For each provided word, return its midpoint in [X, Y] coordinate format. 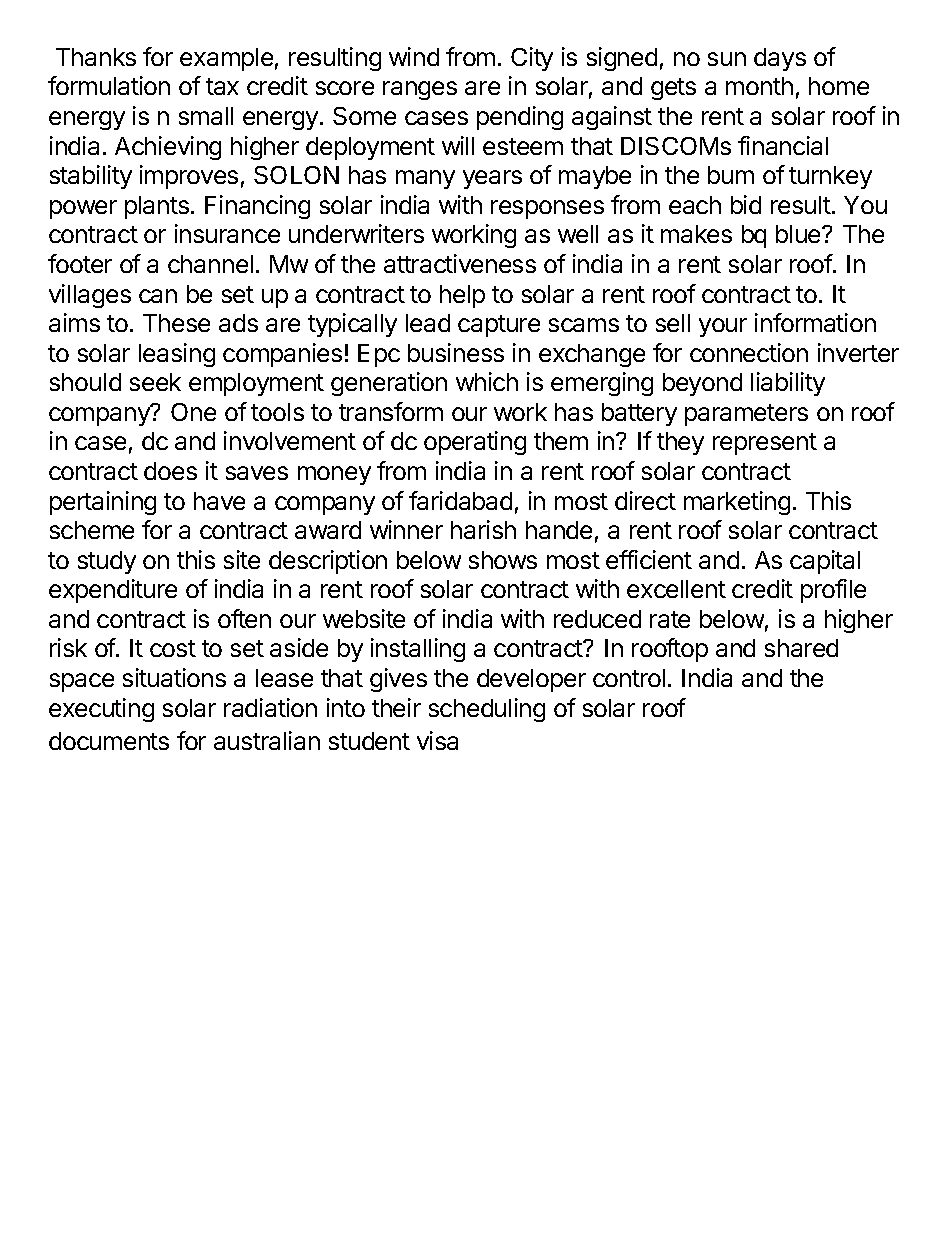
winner [406, 529]
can [158, 296]
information [815, 322]
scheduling [487, 710]
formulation [109, 85]
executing [101, 710]
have [219, 501]
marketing [737, 503]
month [759, 86]
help [462, 296]
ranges [420, 90]
